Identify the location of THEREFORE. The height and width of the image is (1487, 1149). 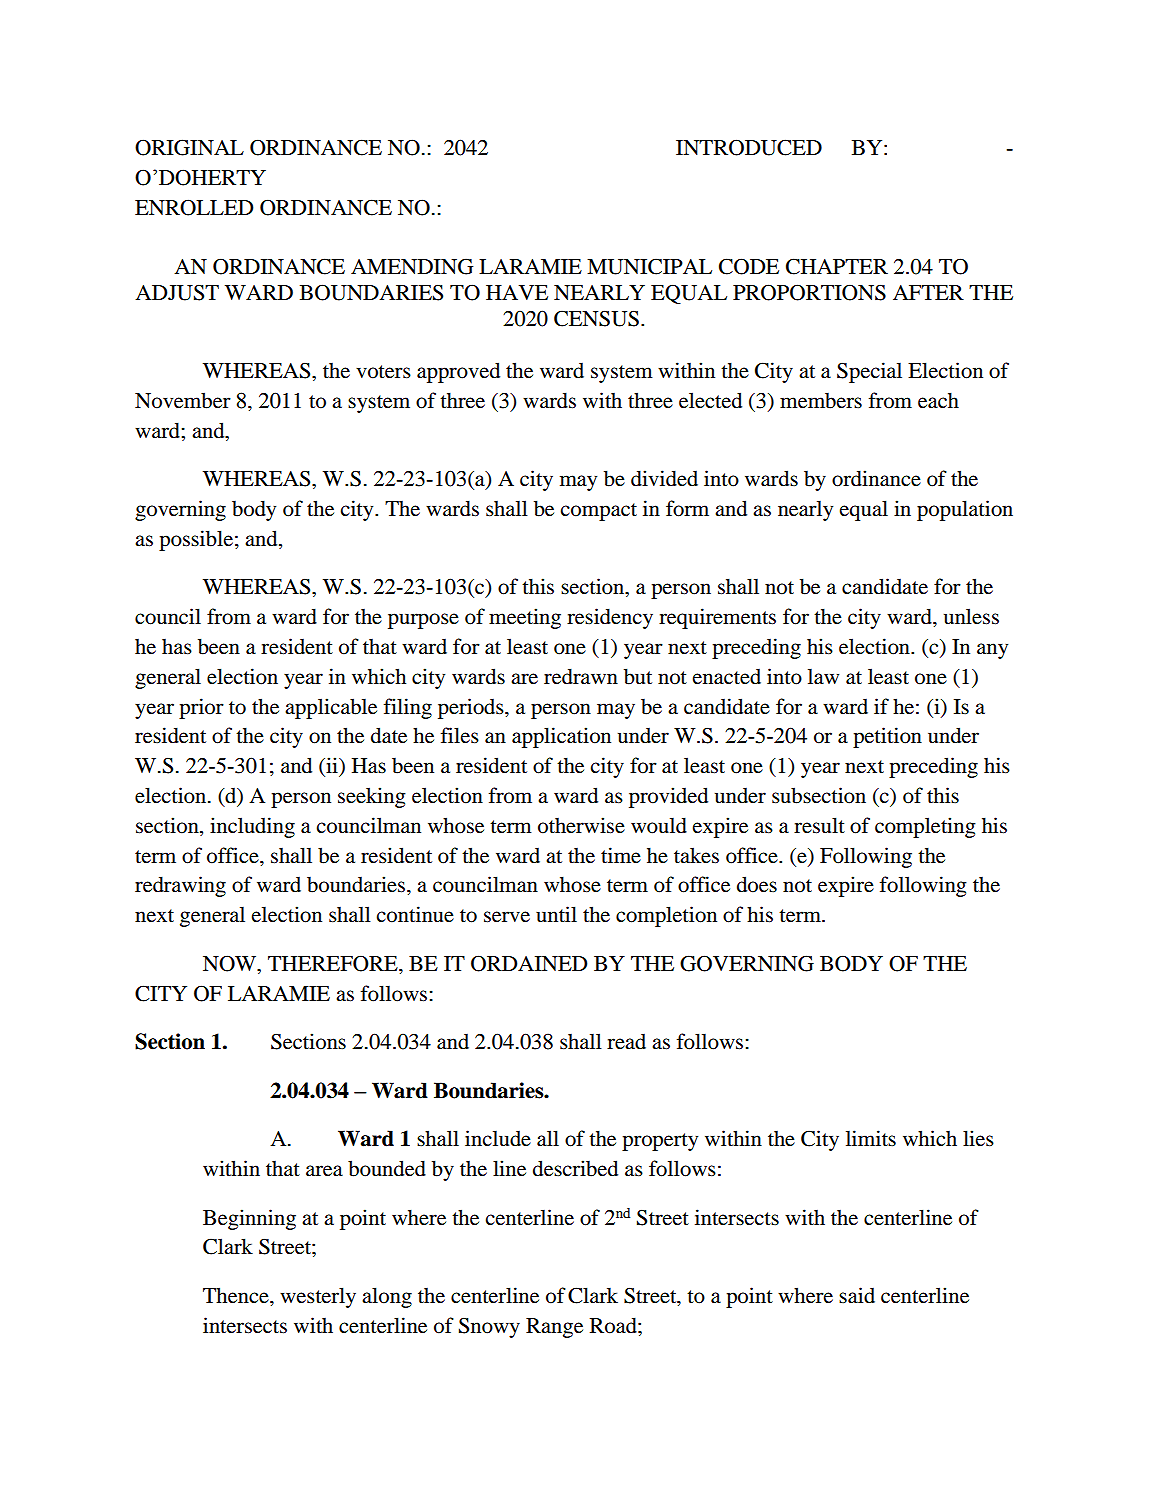
(334, 964).
